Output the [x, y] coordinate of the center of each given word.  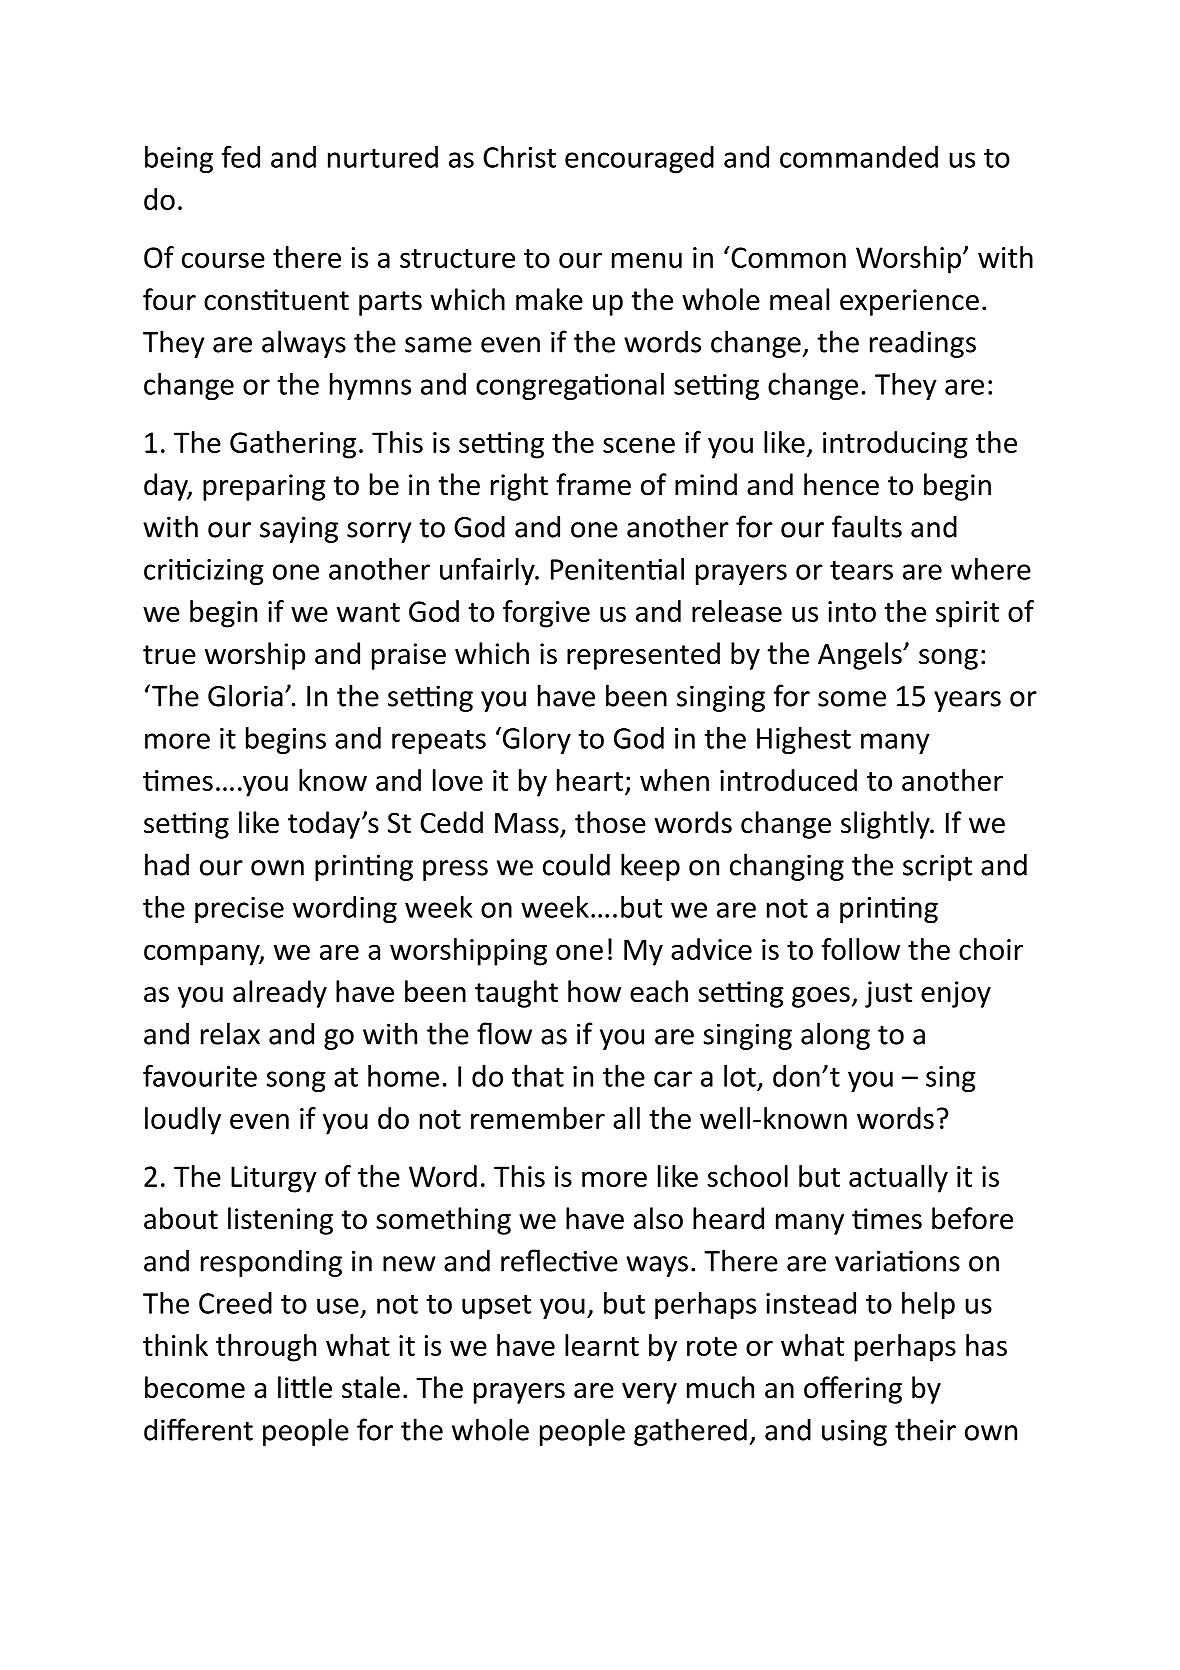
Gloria [245, 695]
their [925, 1429]
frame [593, 484]
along [835, 1036]
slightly [886, 825]
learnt [602, 1345]
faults [867, 526]
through [266, 1348]
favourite [200, 1076]
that [538, 1076]
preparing [264, 487]
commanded [859, 157]
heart [590, 780]
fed [241, 157]
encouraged [639, 159]
